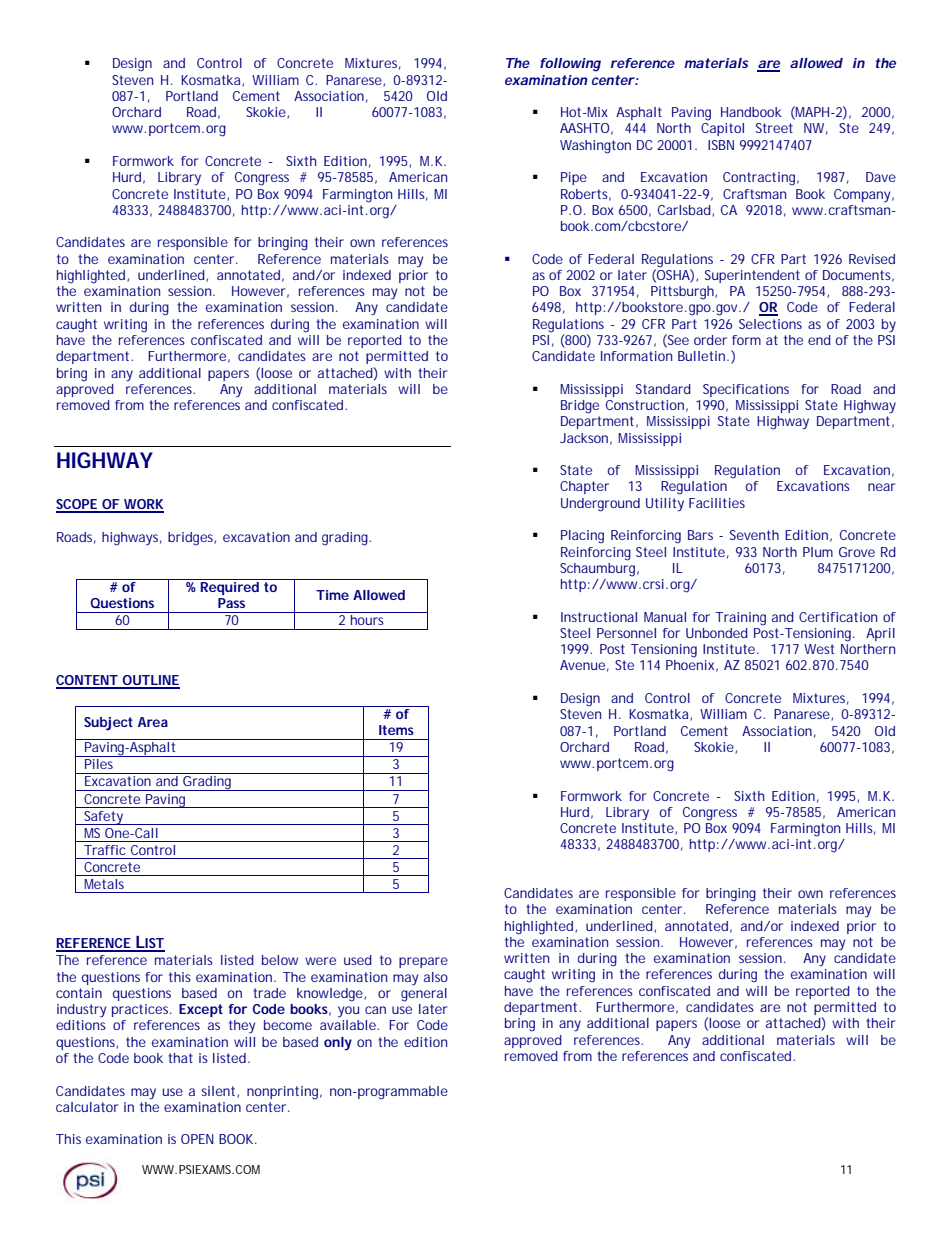 The height and width of the page is (1233, 952). Describe the element at coordinates (570, 65) in the page. I see `following` at that location.
